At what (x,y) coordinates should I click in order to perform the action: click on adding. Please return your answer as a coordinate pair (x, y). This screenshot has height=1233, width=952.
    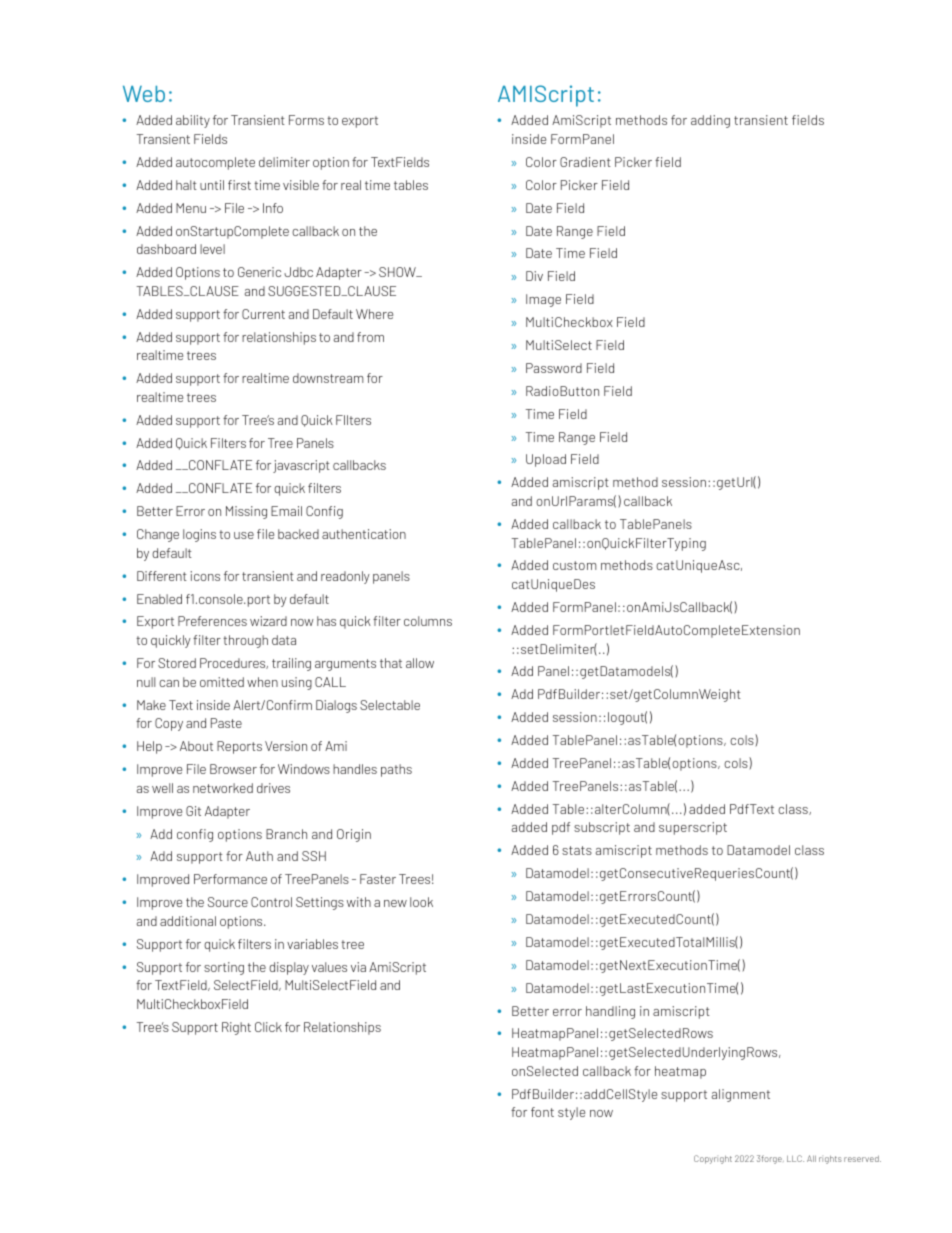
    Looking at the image, I should click on (710, 121).
